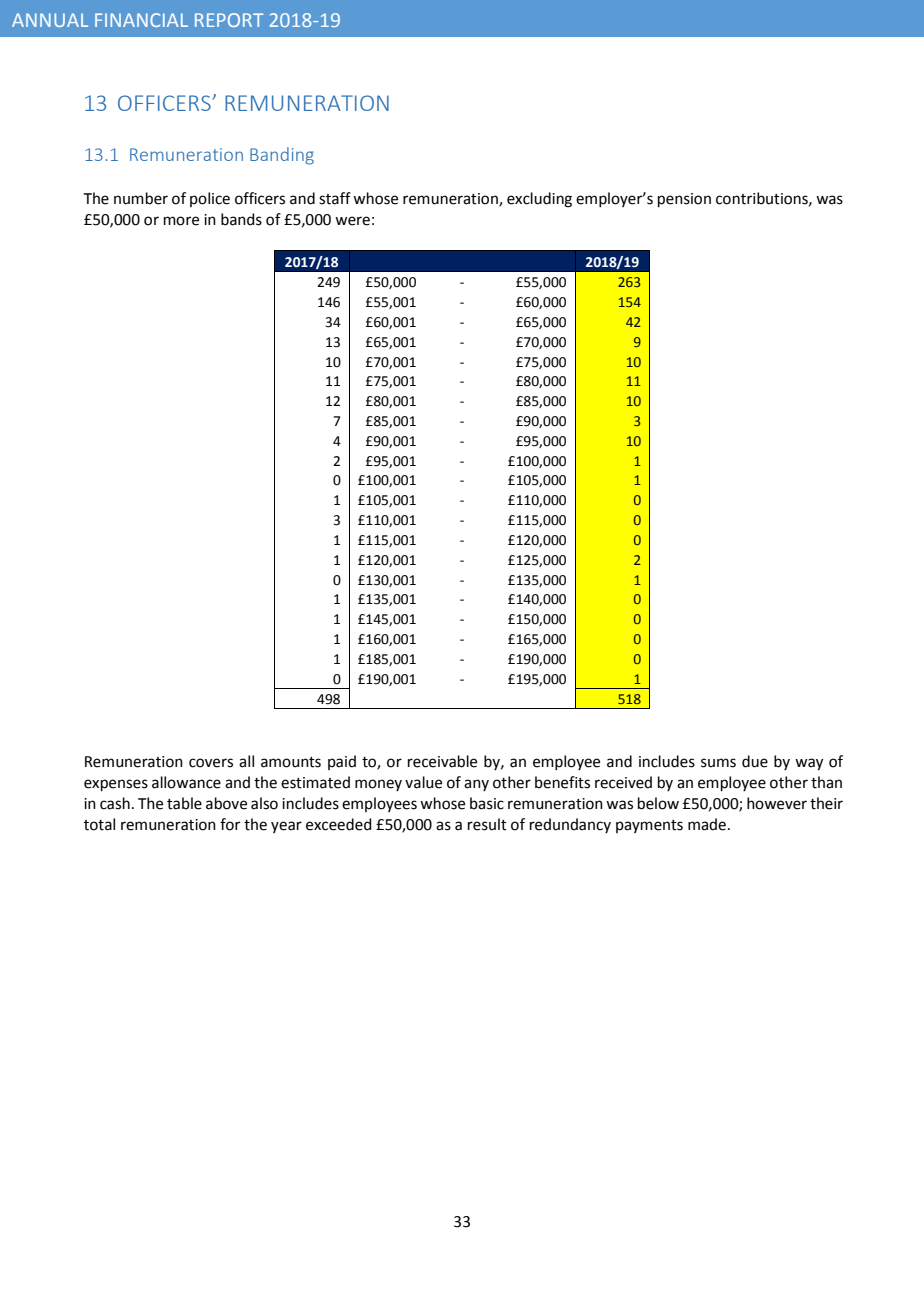  I want to click on were, so click(352, 221).
